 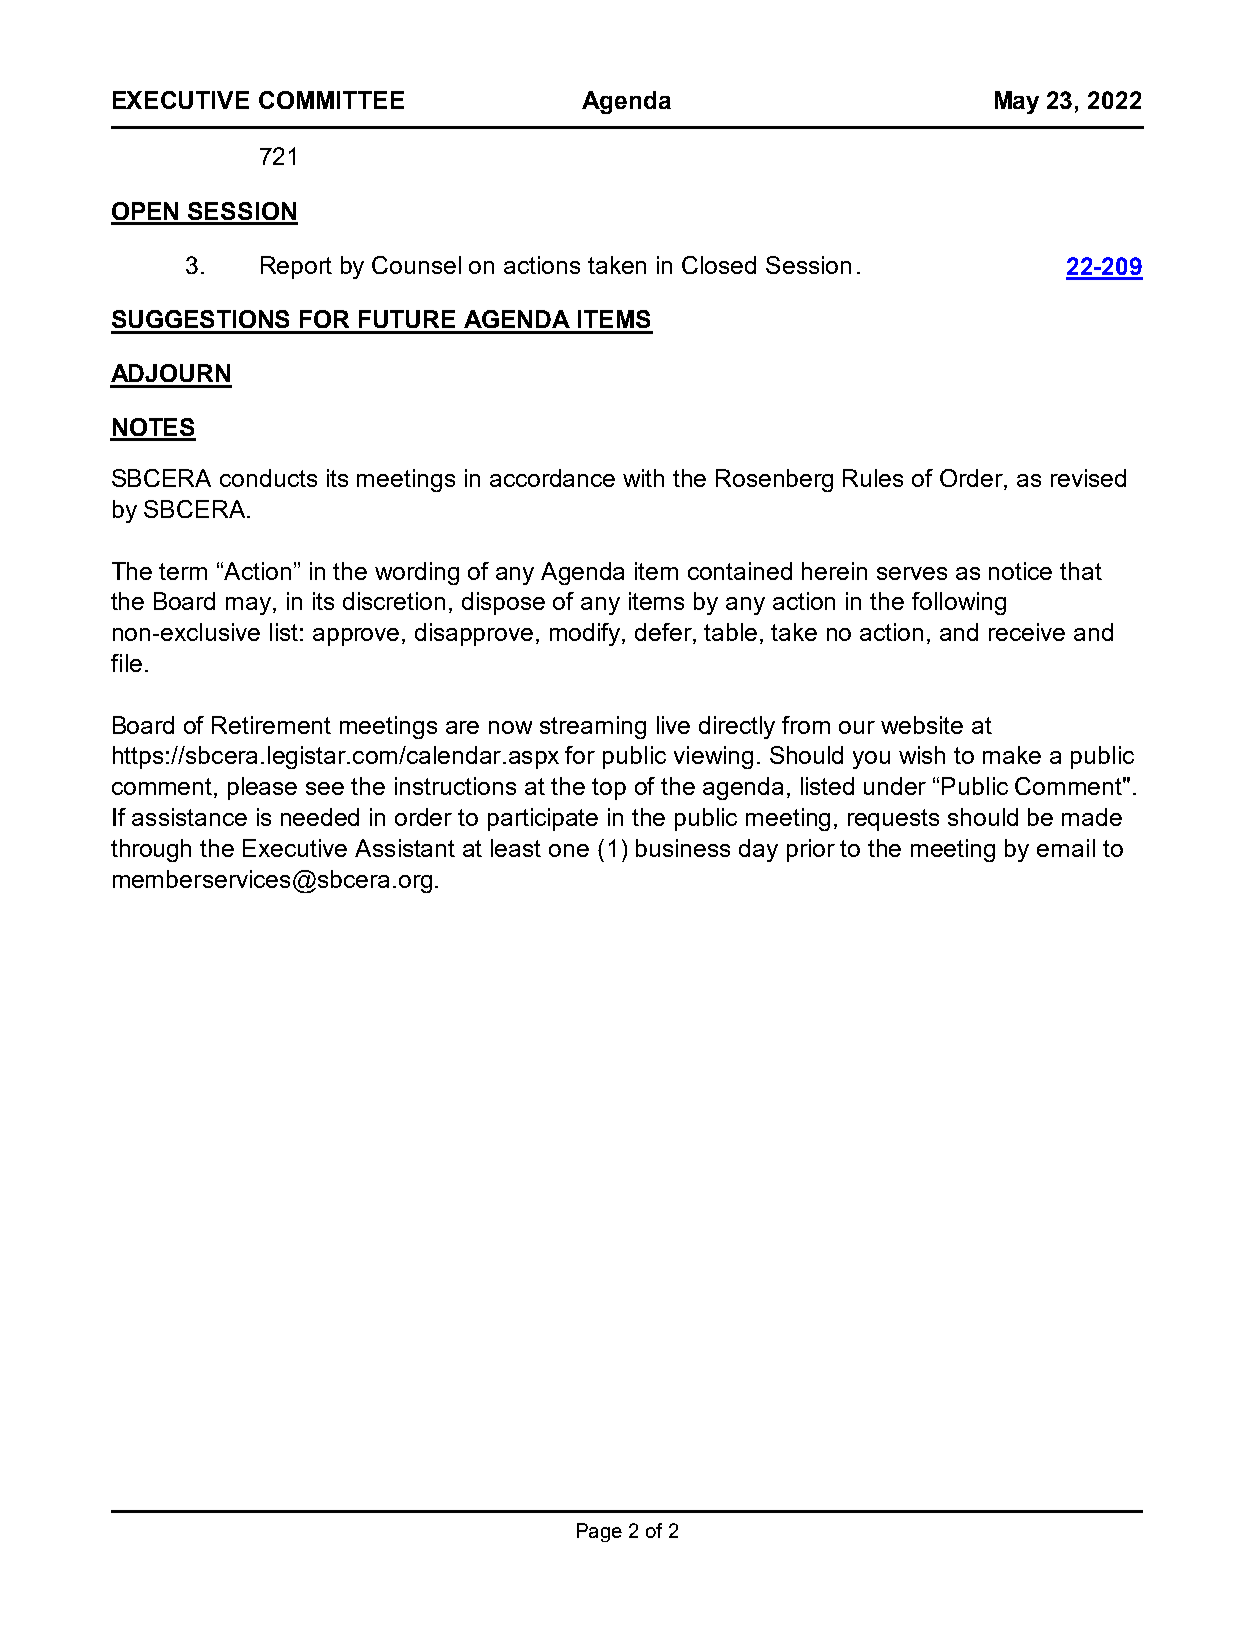 What do you see at coordinates (893, 820) in the page?
I see `requests` at bounding box center [893, 820].
